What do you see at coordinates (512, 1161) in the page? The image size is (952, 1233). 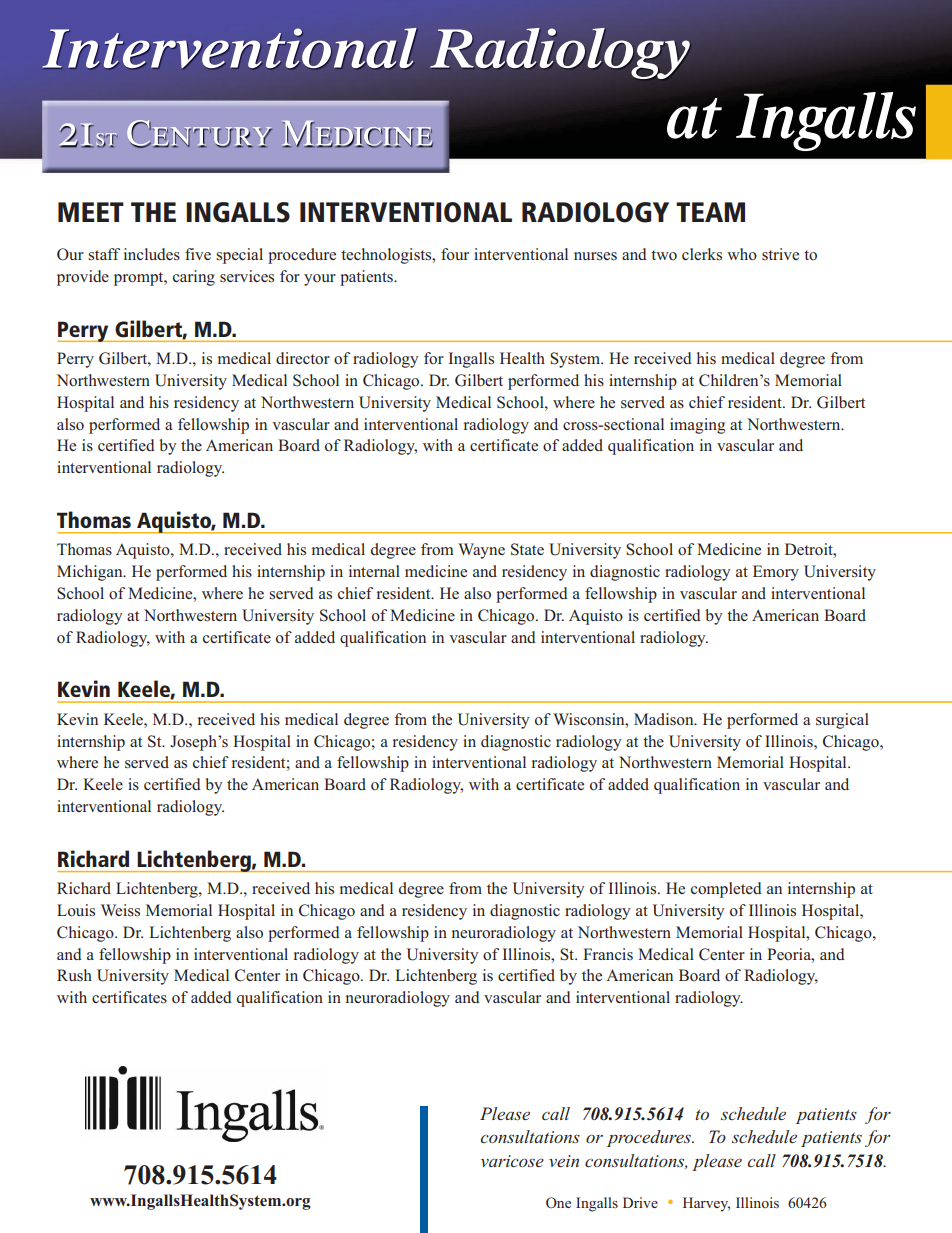 I see `varicose` at bounding box center [512, 1161].
